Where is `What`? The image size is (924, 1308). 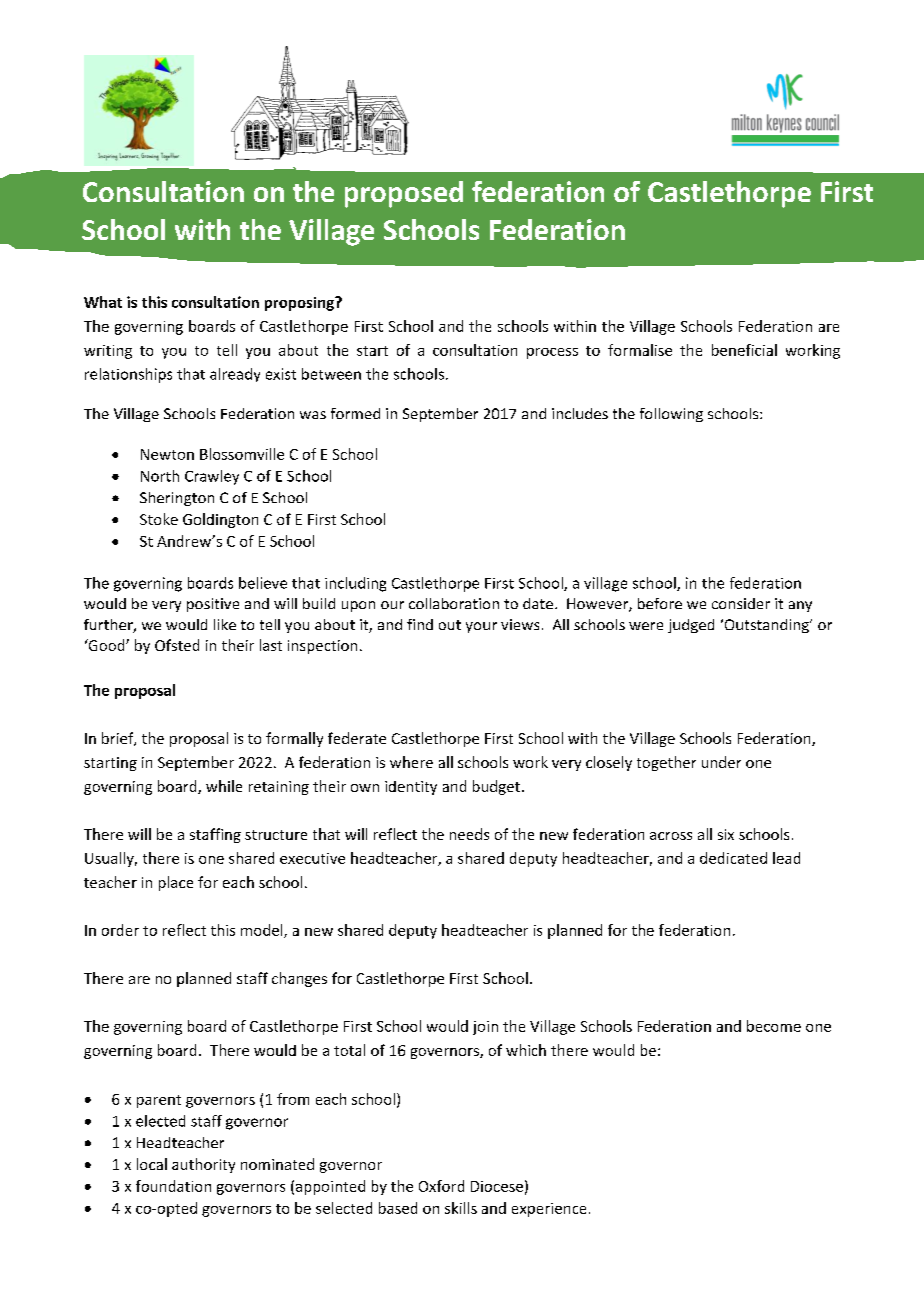
What is located at coordinates (103, 302).
